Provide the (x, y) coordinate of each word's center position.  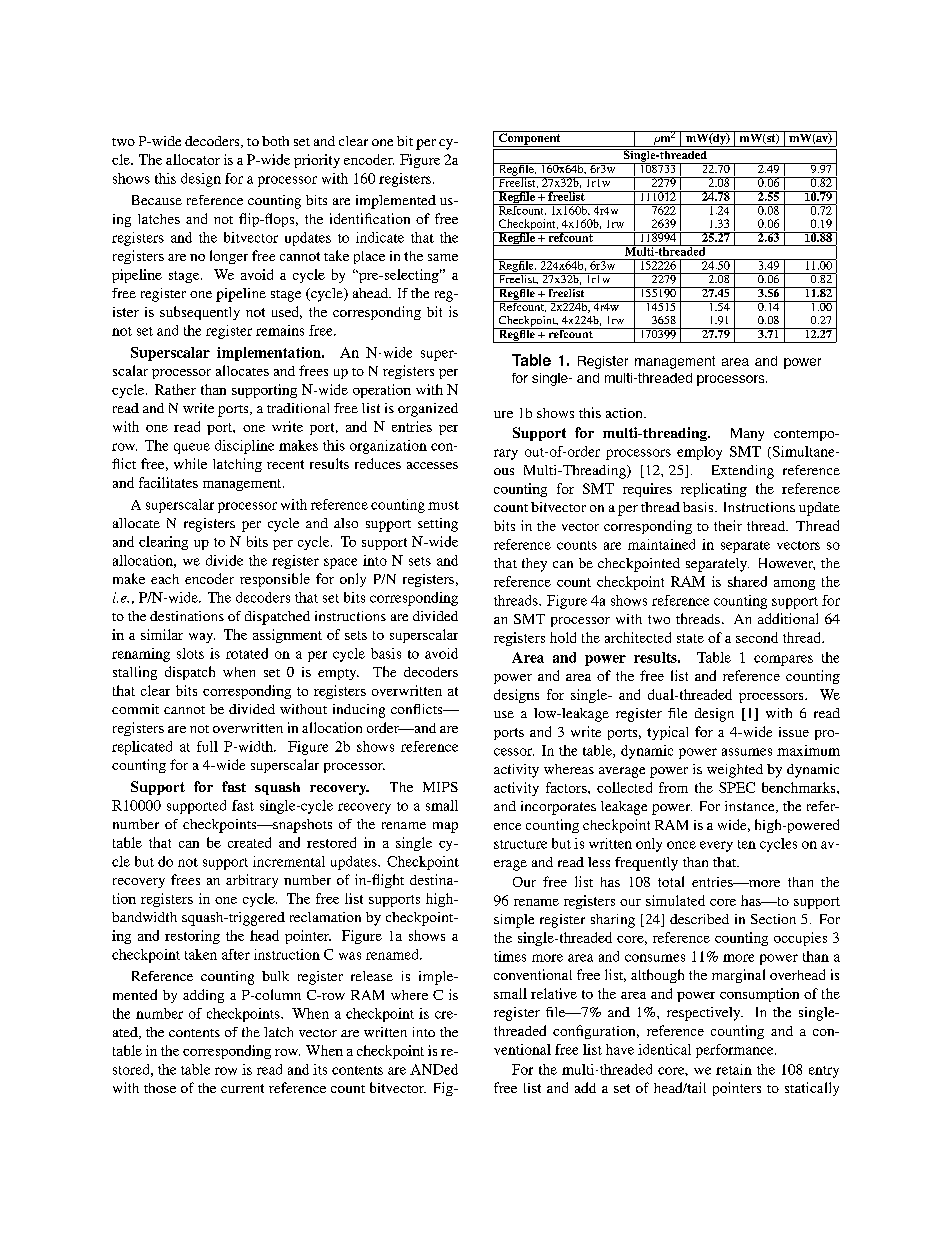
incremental (289, 861)
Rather (175, 389)
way (202, 638)
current (242, 1088)
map (445, 827)
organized (428, 410)
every (716, 846)
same (443, 257)
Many (747, 434)
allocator (193, 159)
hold (563, 637)
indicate (380, 237)
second (757, 637)
